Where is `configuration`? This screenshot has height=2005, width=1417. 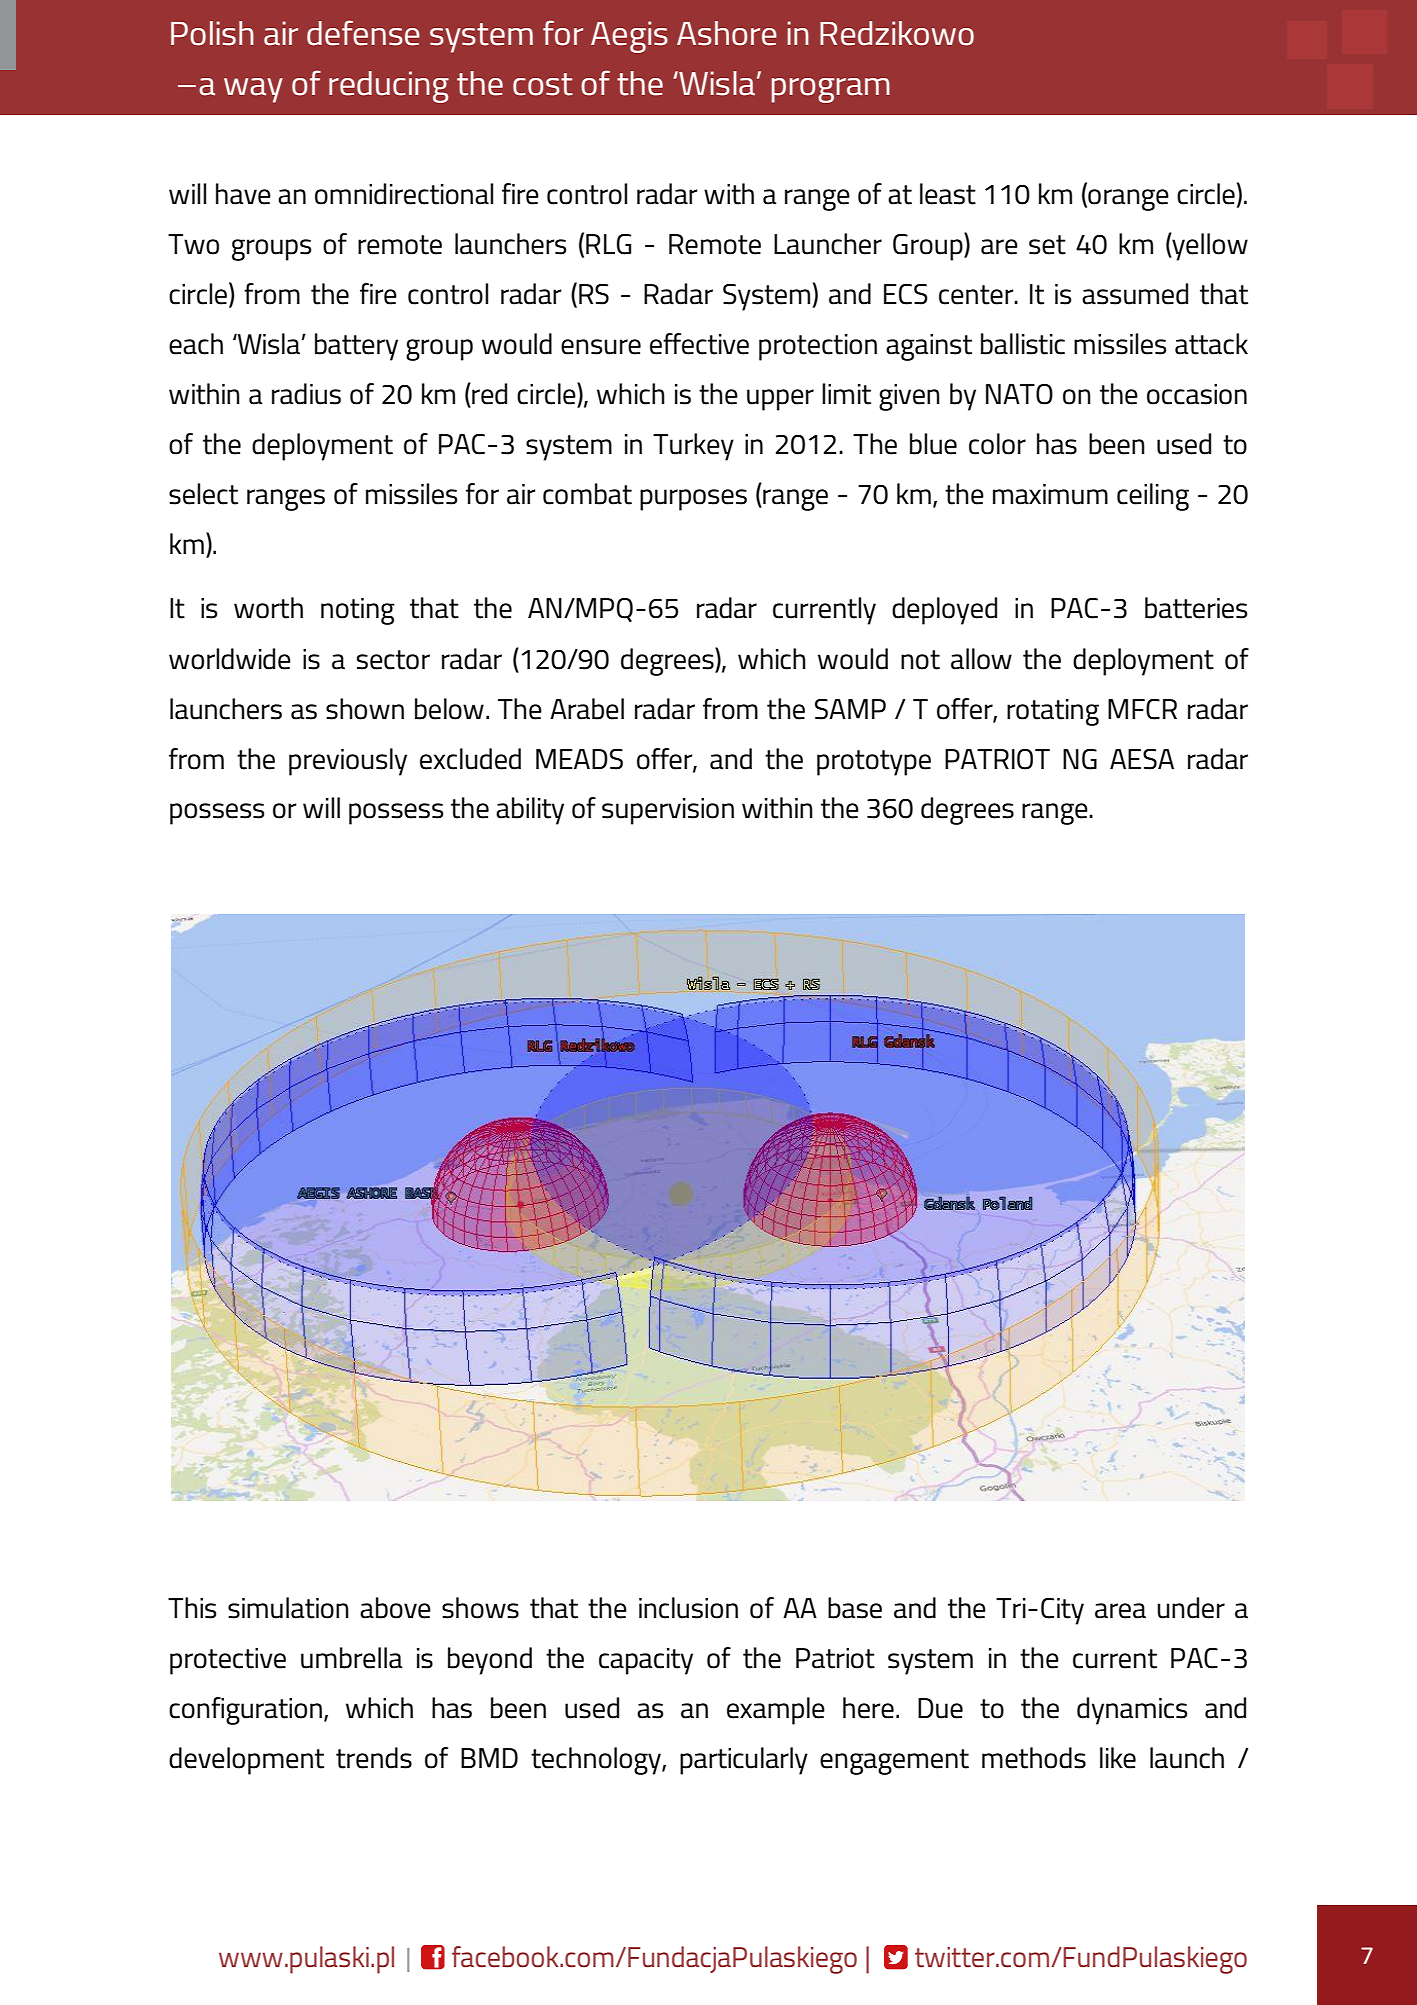 configuration is located at coordinates (245, 1711).
